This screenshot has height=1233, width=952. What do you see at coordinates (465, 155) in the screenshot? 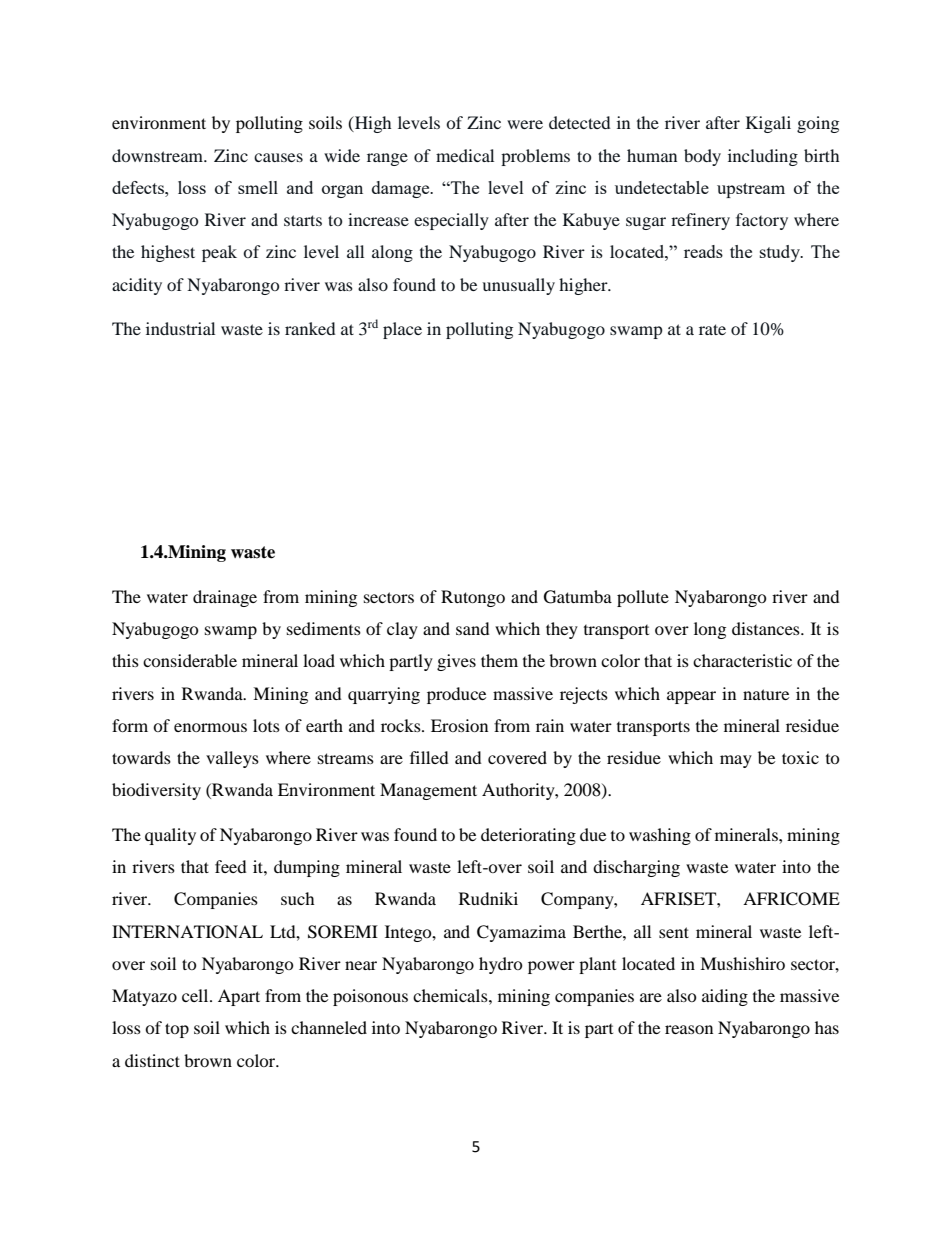
I see `medical` at bounding box center [465, 155].
